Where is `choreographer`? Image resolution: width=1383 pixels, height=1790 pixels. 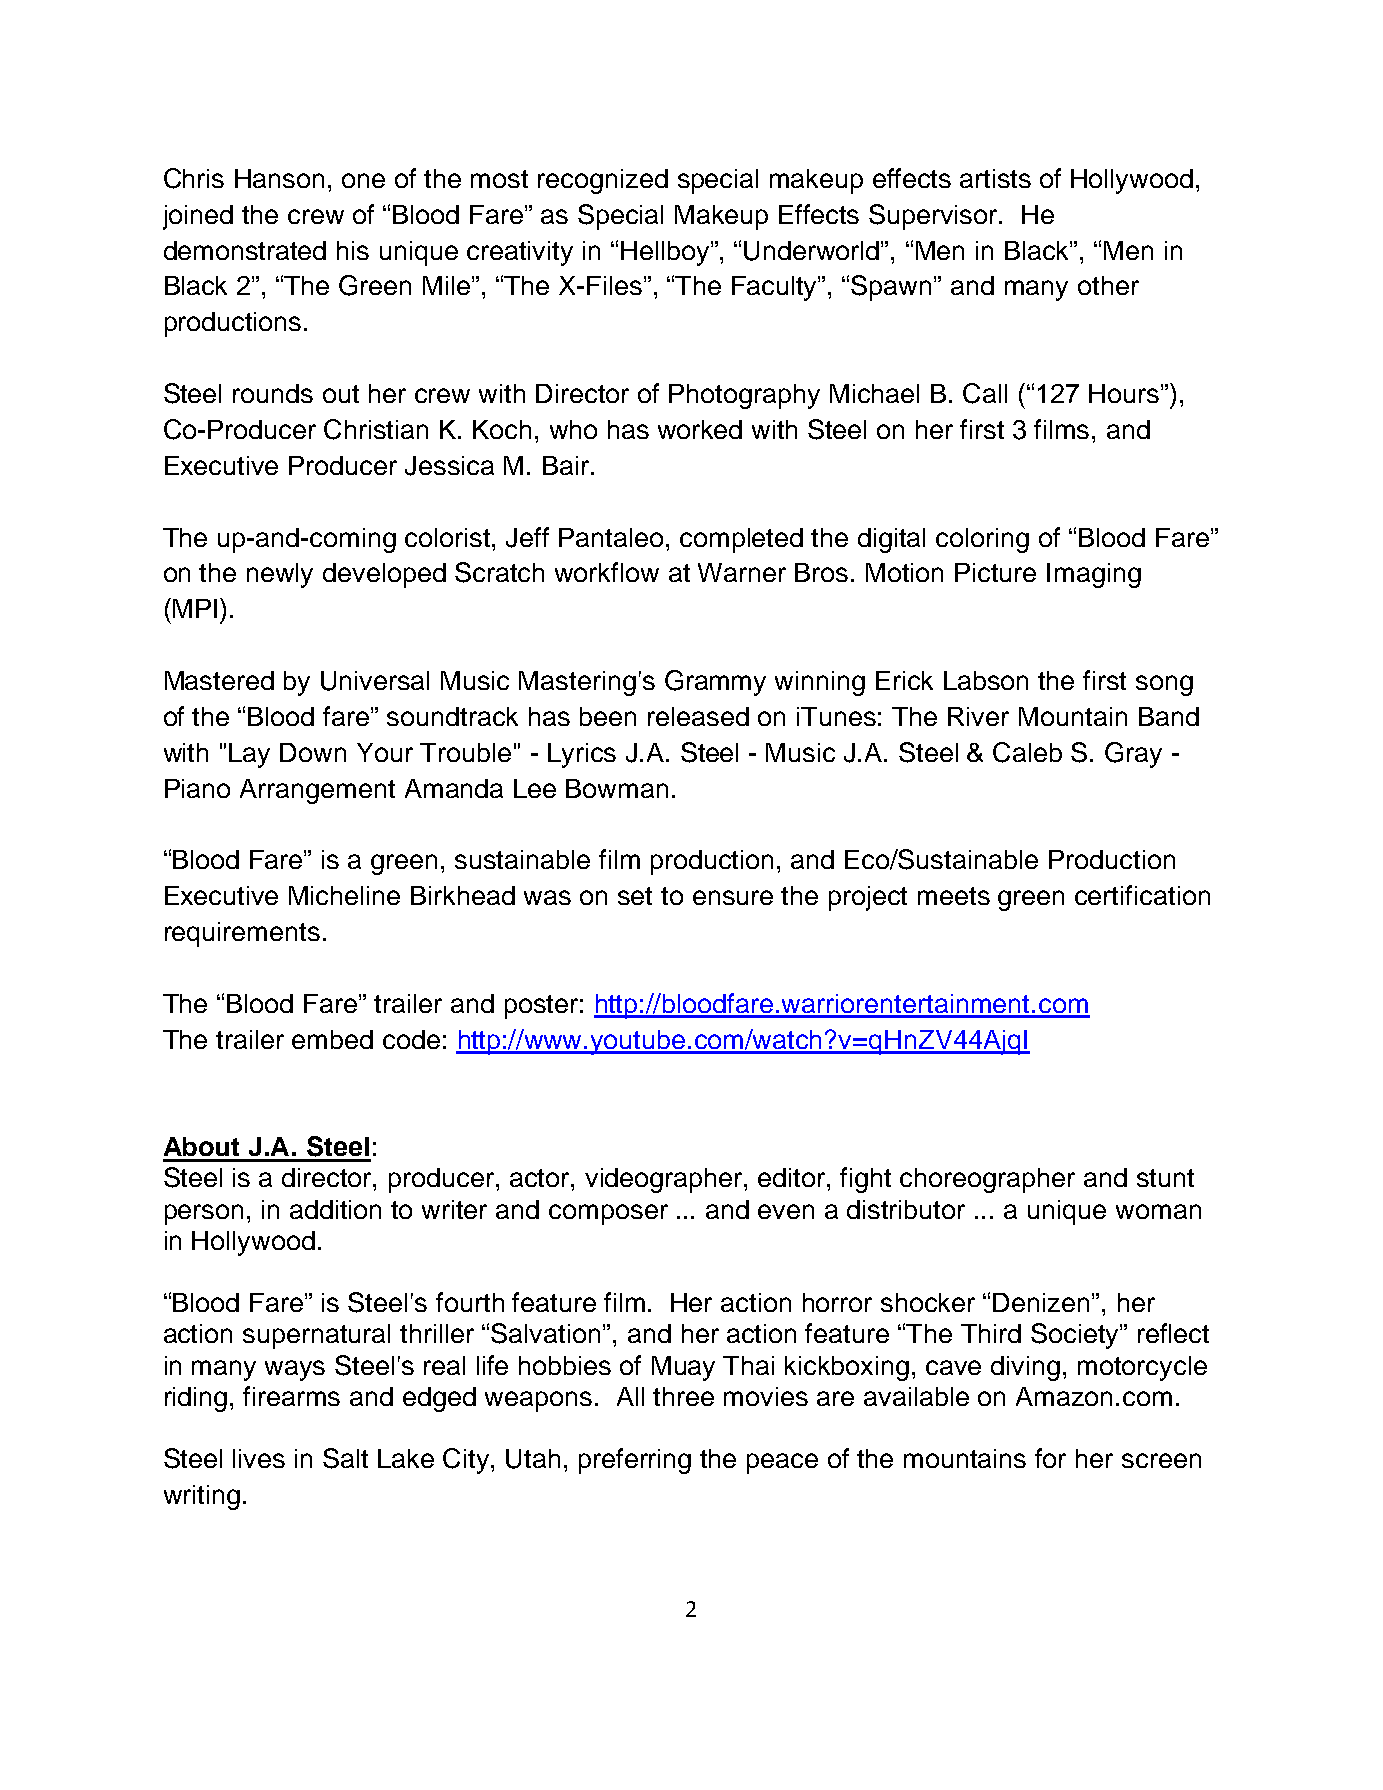 choreographer is located at coordinates (987, 1180).
